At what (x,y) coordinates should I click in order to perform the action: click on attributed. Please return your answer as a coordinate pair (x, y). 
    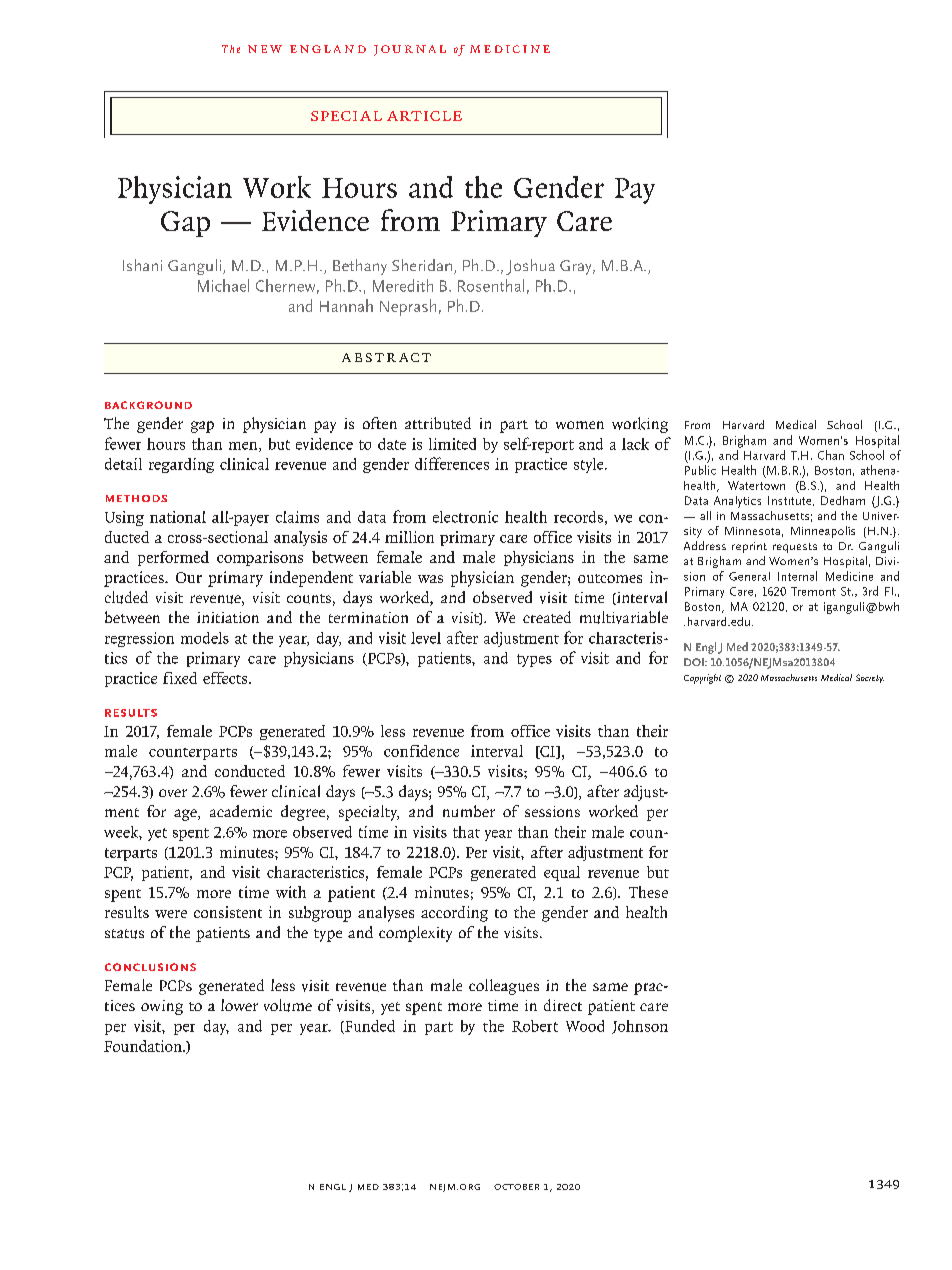
    Looking at the image, I should click on (438, 423).
